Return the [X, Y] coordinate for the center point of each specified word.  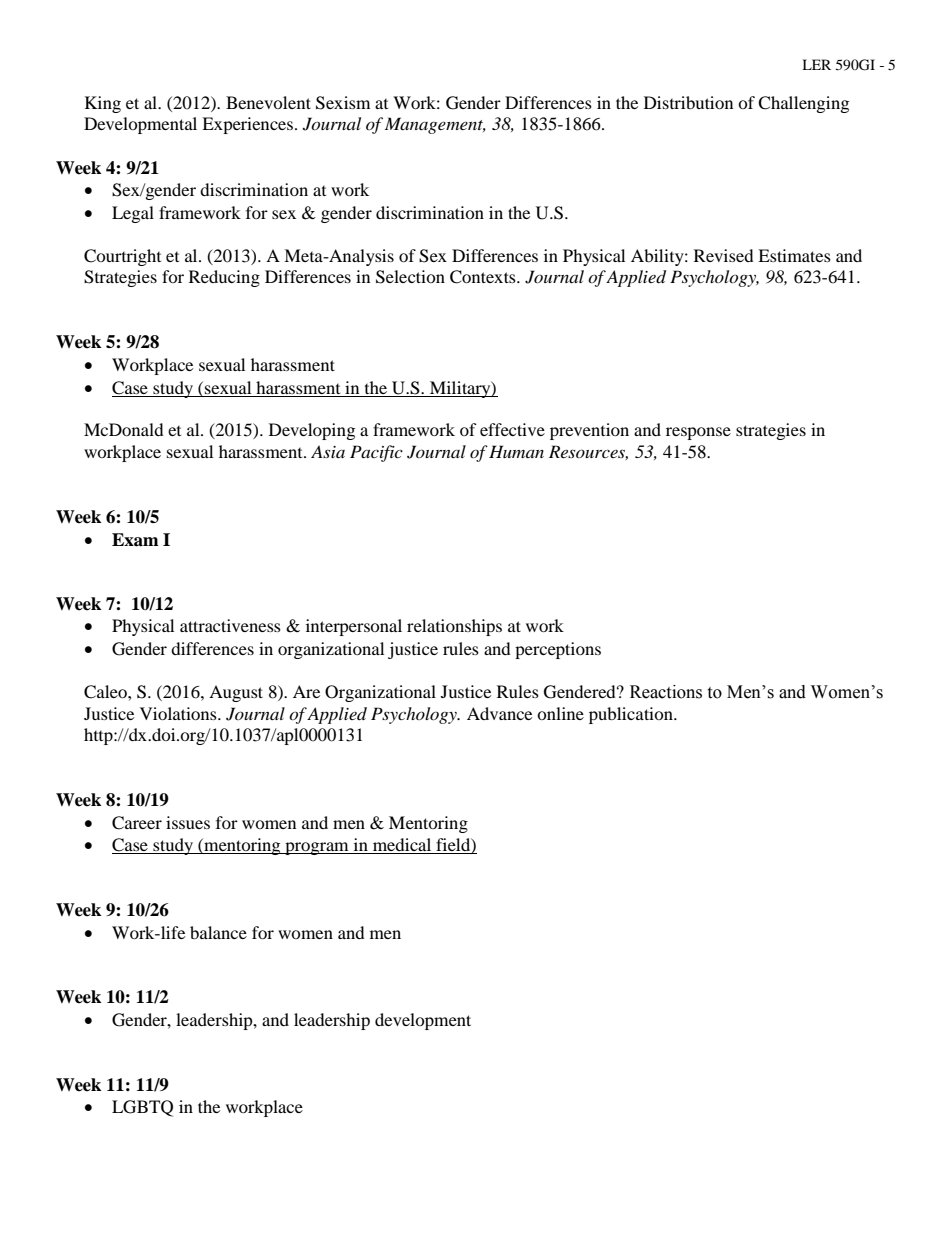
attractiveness [230, 625]
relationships [454, 627]
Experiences [247, 125]
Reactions [666, 692]
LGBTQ [142, 1108]
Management [435, 125]
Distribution [688, 102]
